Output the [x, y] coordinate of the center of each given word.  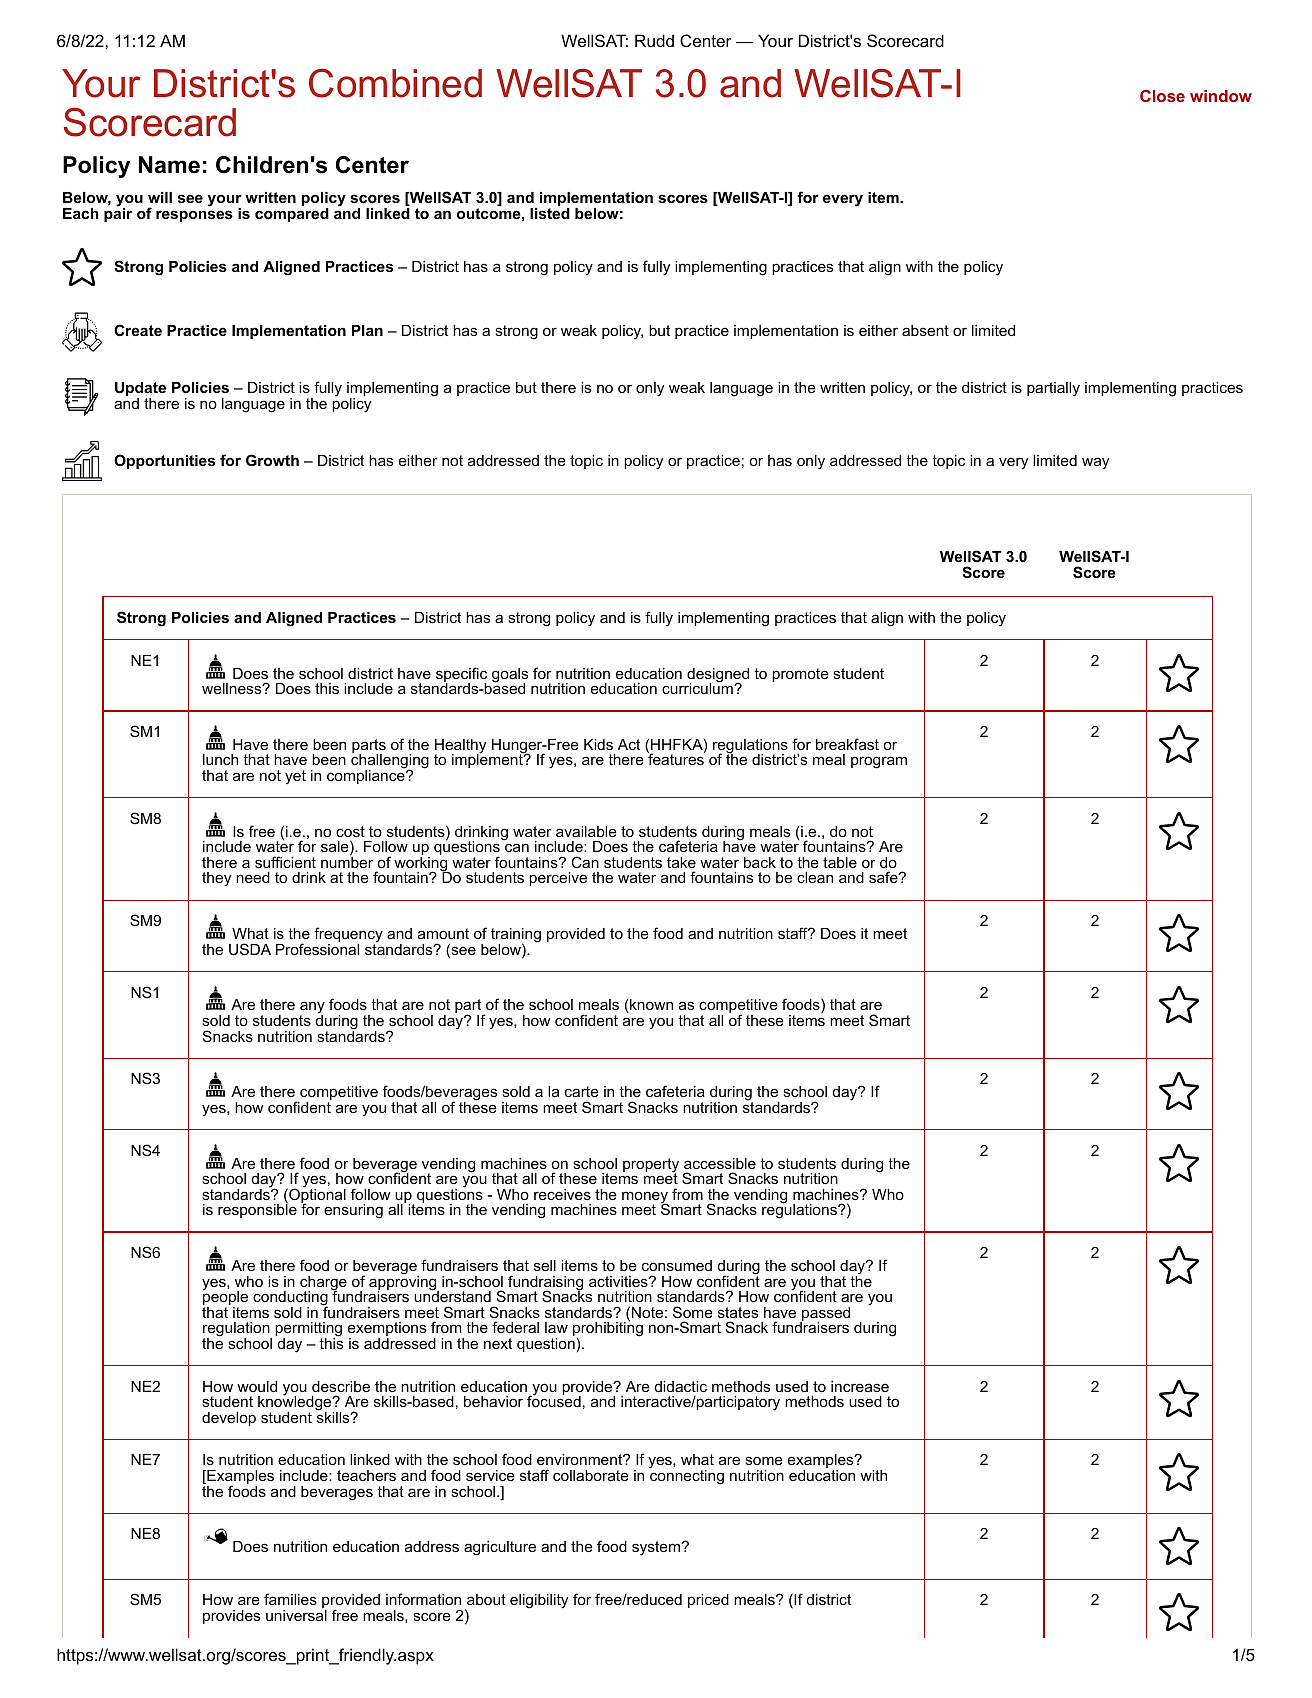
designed [718, 676]
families [290, 1599]
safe [883, 877]
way [1095, 463]
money [645, 1198]
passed [825, 1315]
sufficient [285, 862]
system [656, 1548]
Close [1162, 96]
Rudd [654, 40]
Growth [272, 460]
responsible [257, 1210]
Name [169, 165]
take [681, 862]
